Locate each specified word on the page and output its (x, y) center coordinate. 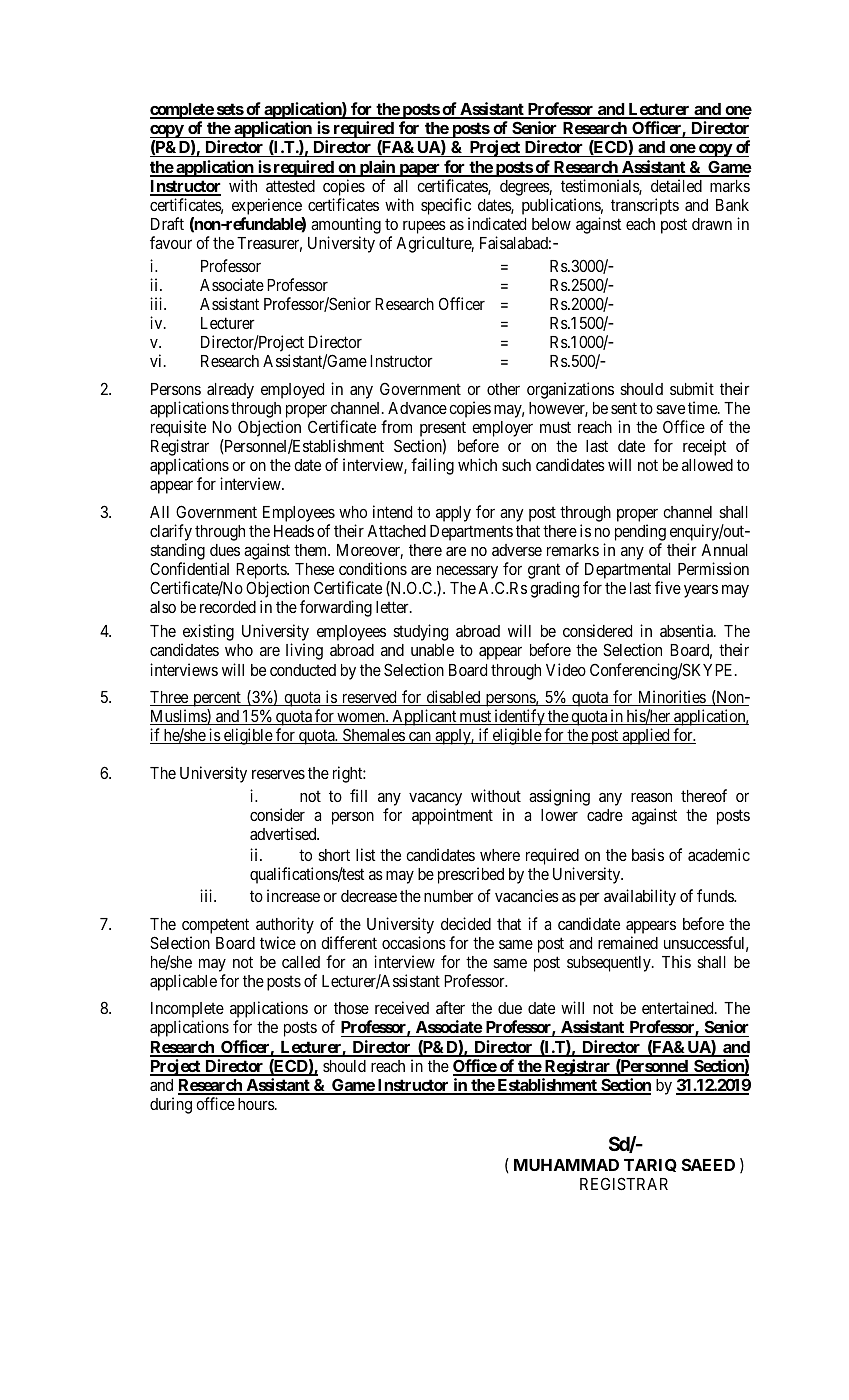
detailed (676, 185)
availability (640, 897)
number (449, 896)
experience (267, 206)
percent (217, 699)
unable (432, 650)
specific (446, 206)
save (670, 409)
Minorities (671, 698)
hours (257, 1104)
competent (215, 926)
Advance (417, 408)
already (230, 391)
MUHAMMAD (566, 1165)
